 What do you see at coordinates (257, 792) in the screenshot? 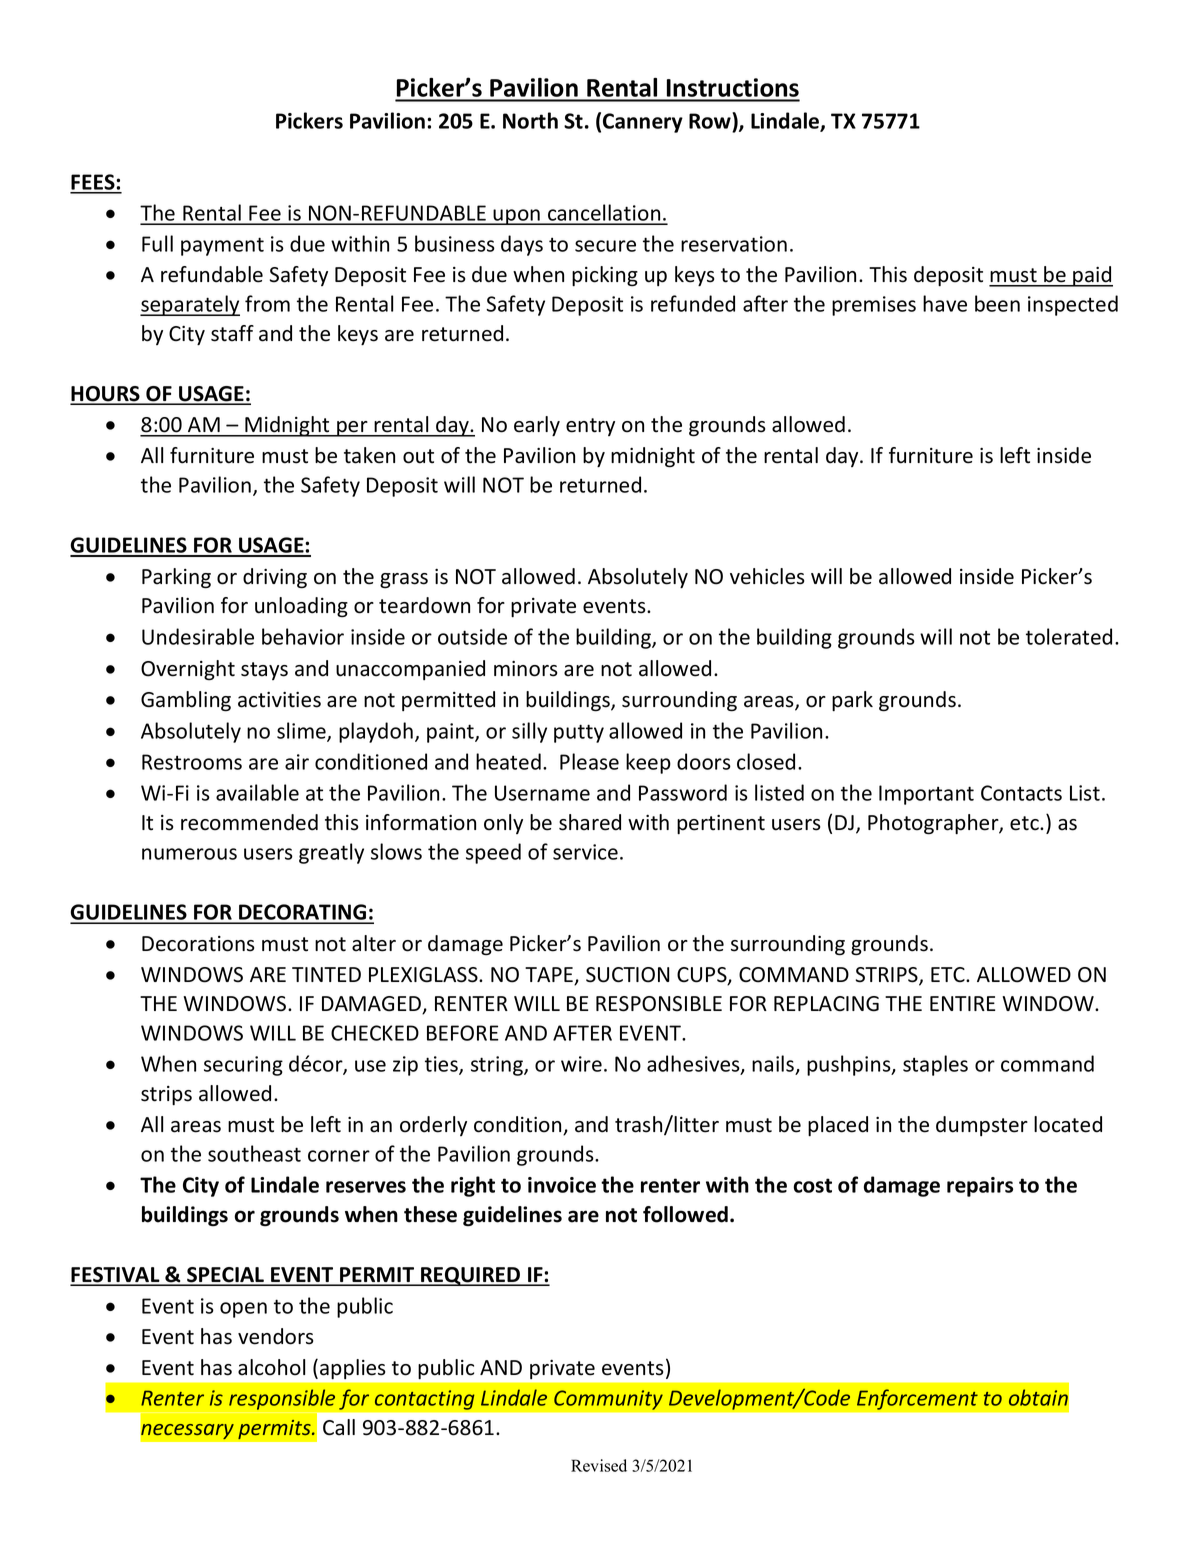
I see `available` at bounding box center [257, 792].
